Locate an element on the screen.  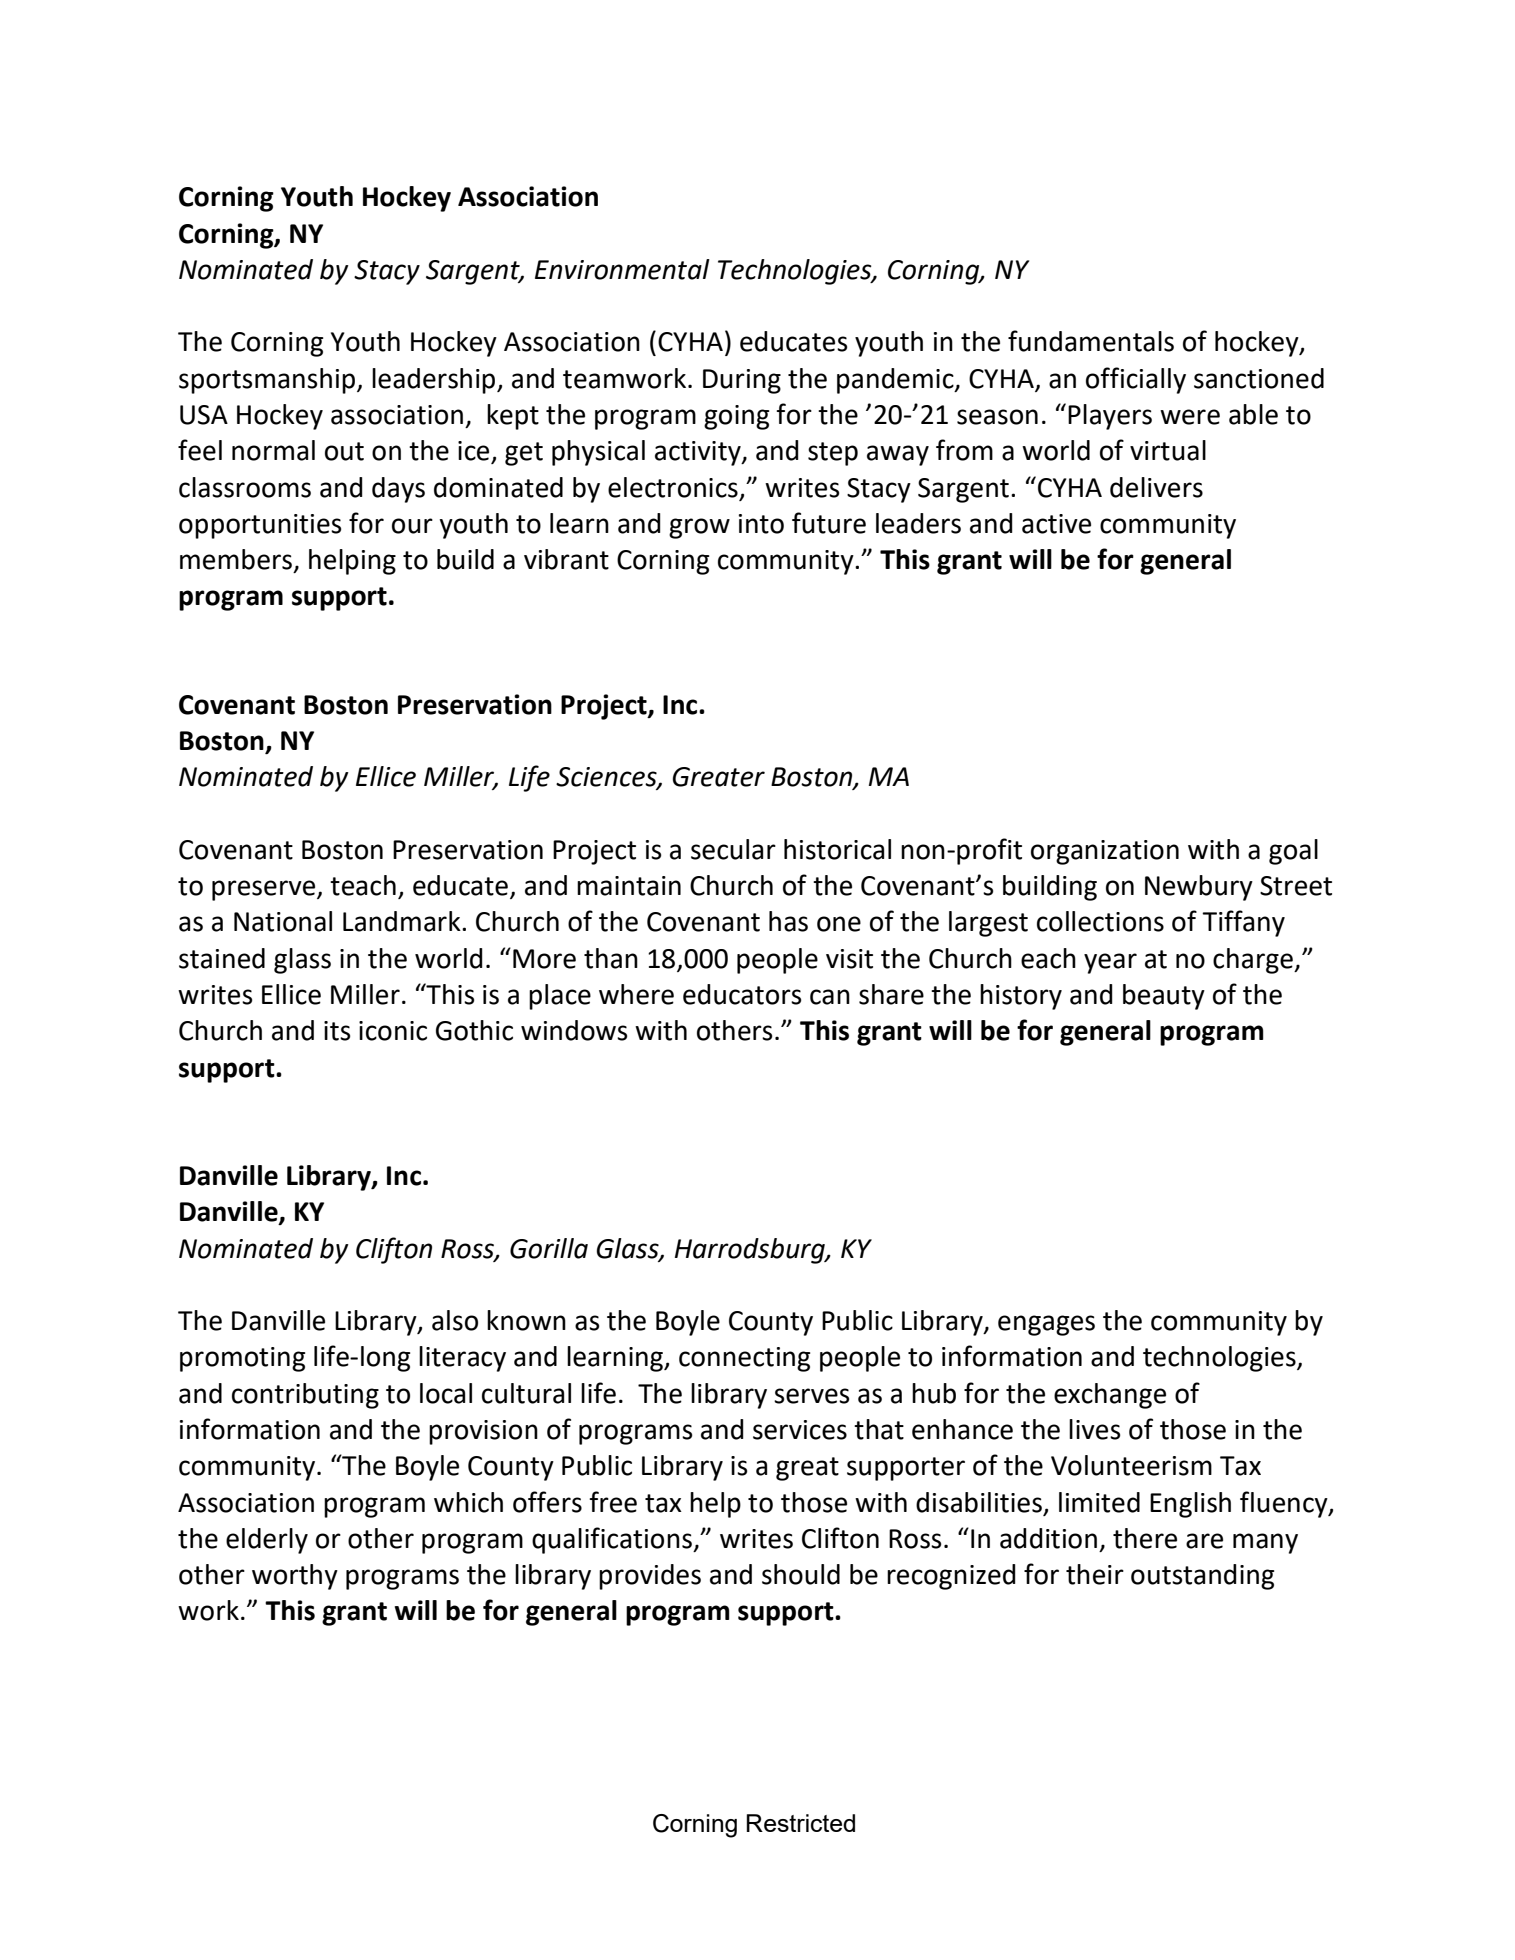
preserve is located at coordinates (265, 890).
